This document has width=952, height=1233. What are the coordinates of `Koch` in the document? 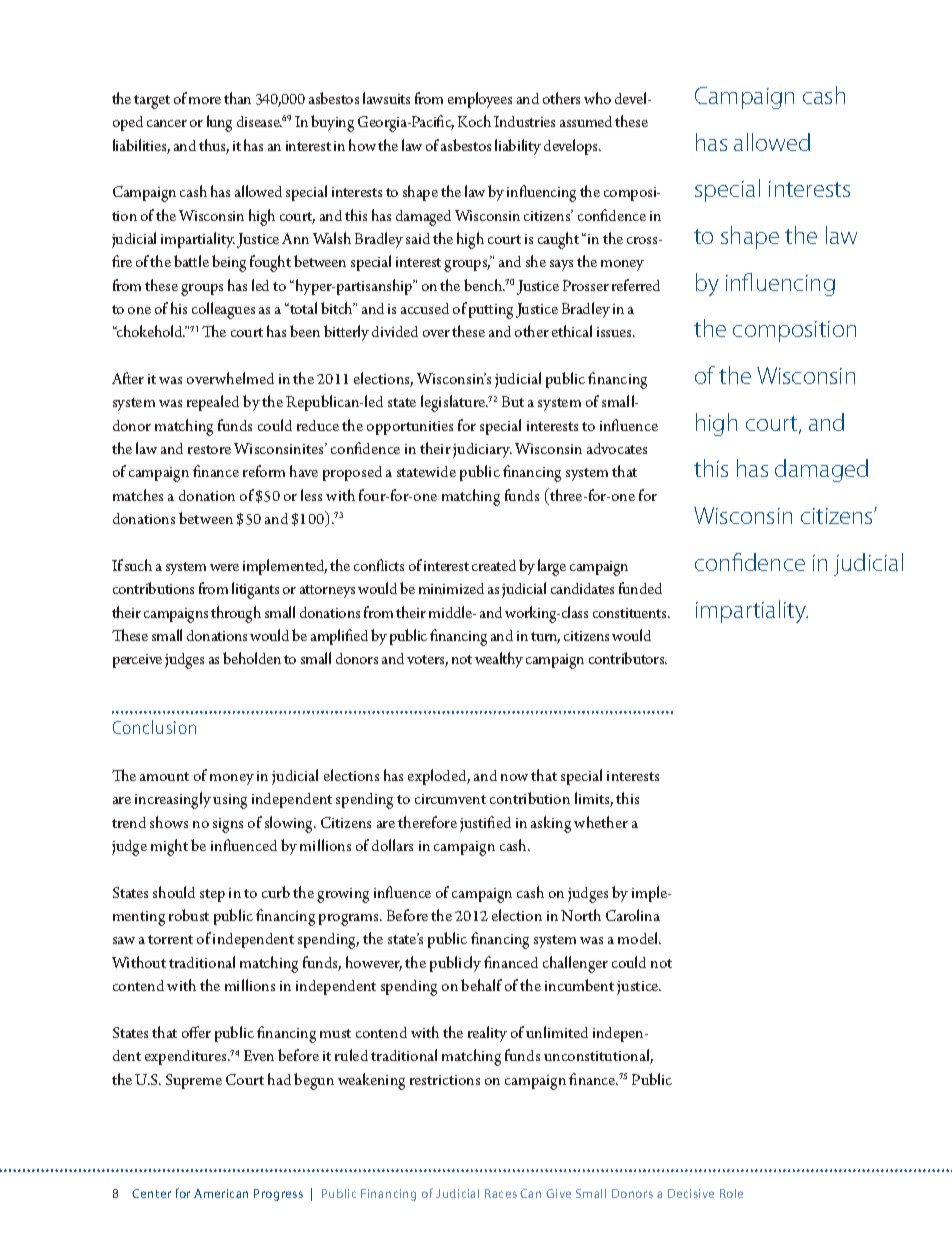 It's located at (474, 121).
